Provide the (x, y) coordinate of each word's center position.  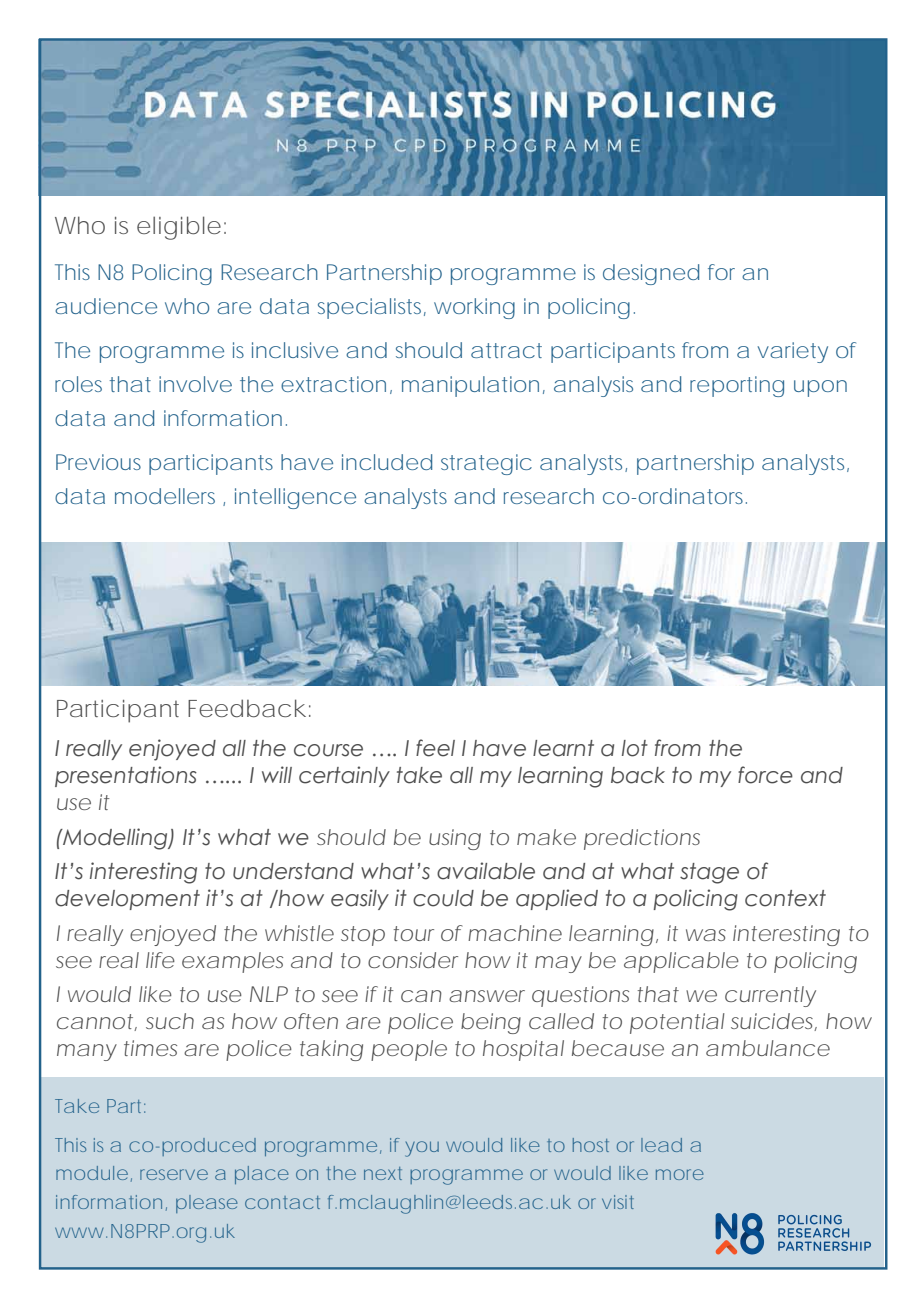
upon (820, 388)
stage (709, 873)
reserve (174, 1174)
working (474, 308)
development (127, 900)
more (680, 1174)
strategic (486, 464)
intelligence (295, 498)
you (422, 1149)
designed (651, 274)
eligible (181, 228)
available (486, 871)
